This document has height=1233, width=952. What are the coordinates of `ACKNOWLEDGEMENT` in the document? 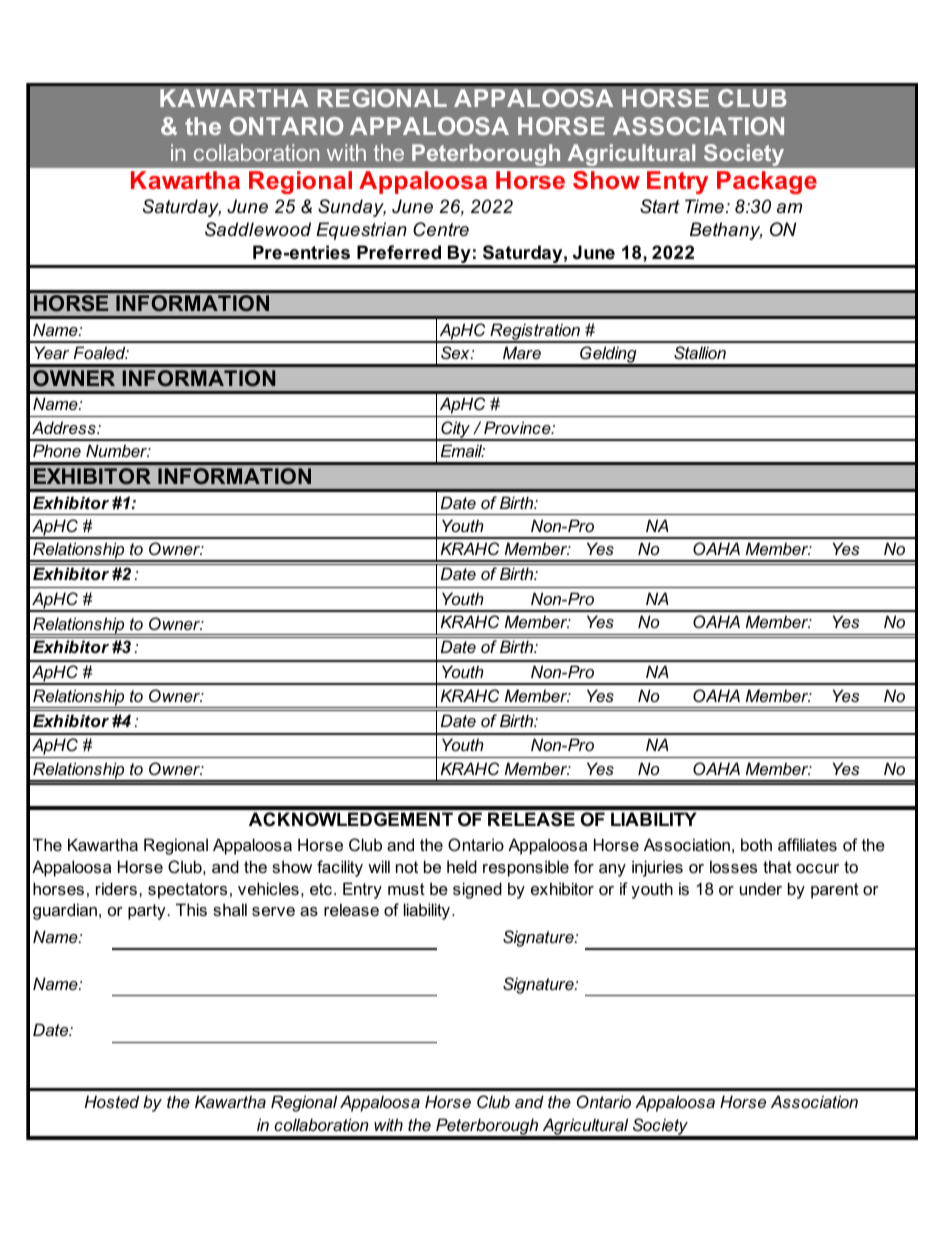 It's located at (351, 819).
